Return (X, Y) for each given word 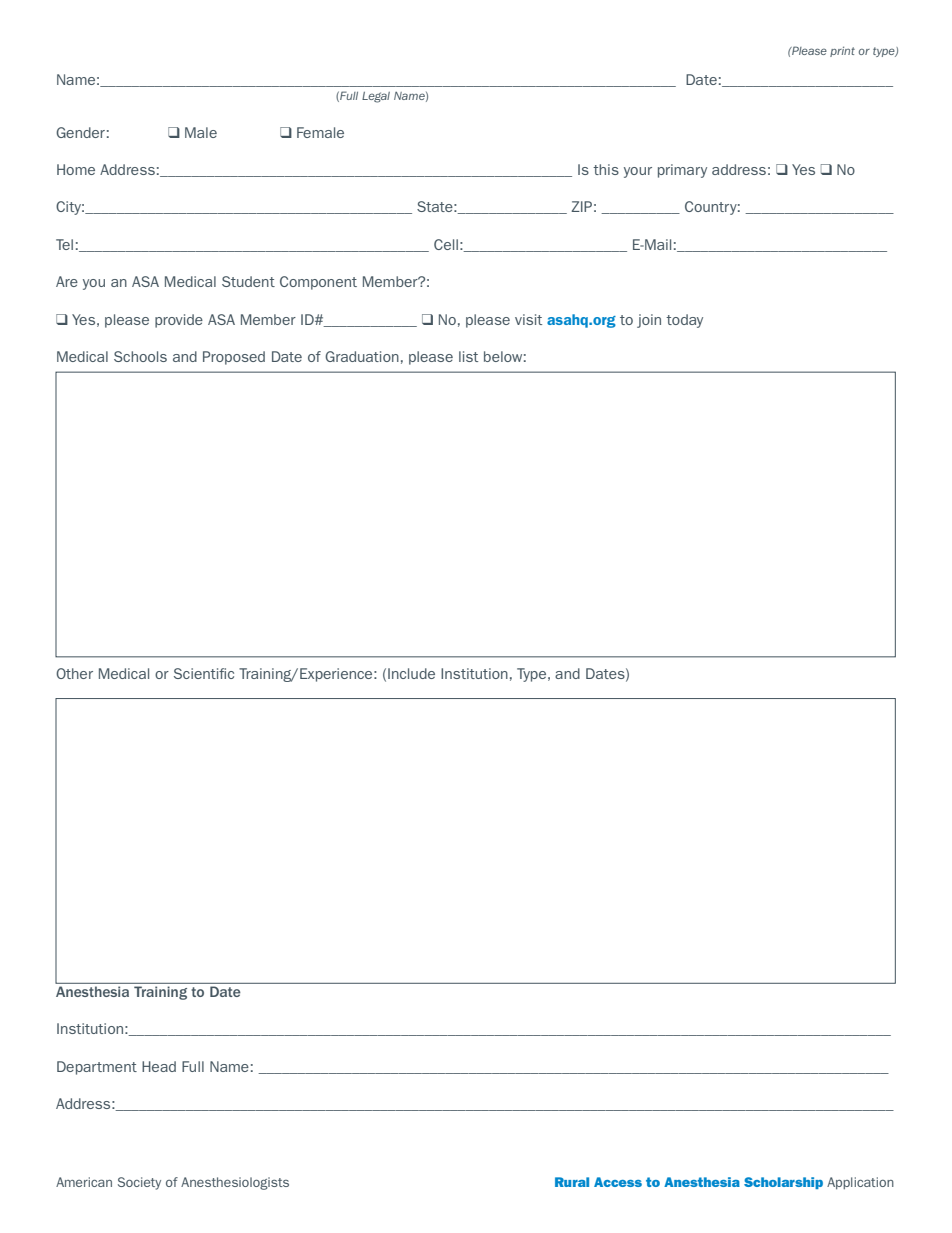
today (684, 321)
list (468, 356)
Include (411, 673)
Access (618, 1182)
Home (76, 169)
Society (139, 1183)
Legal (376, 97)
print (842, 51)
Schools (140, 356)
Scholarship (783, 1183)
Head (159, 1066)
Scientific (204, 673)
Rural (572, 1182)
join (649, 321)
